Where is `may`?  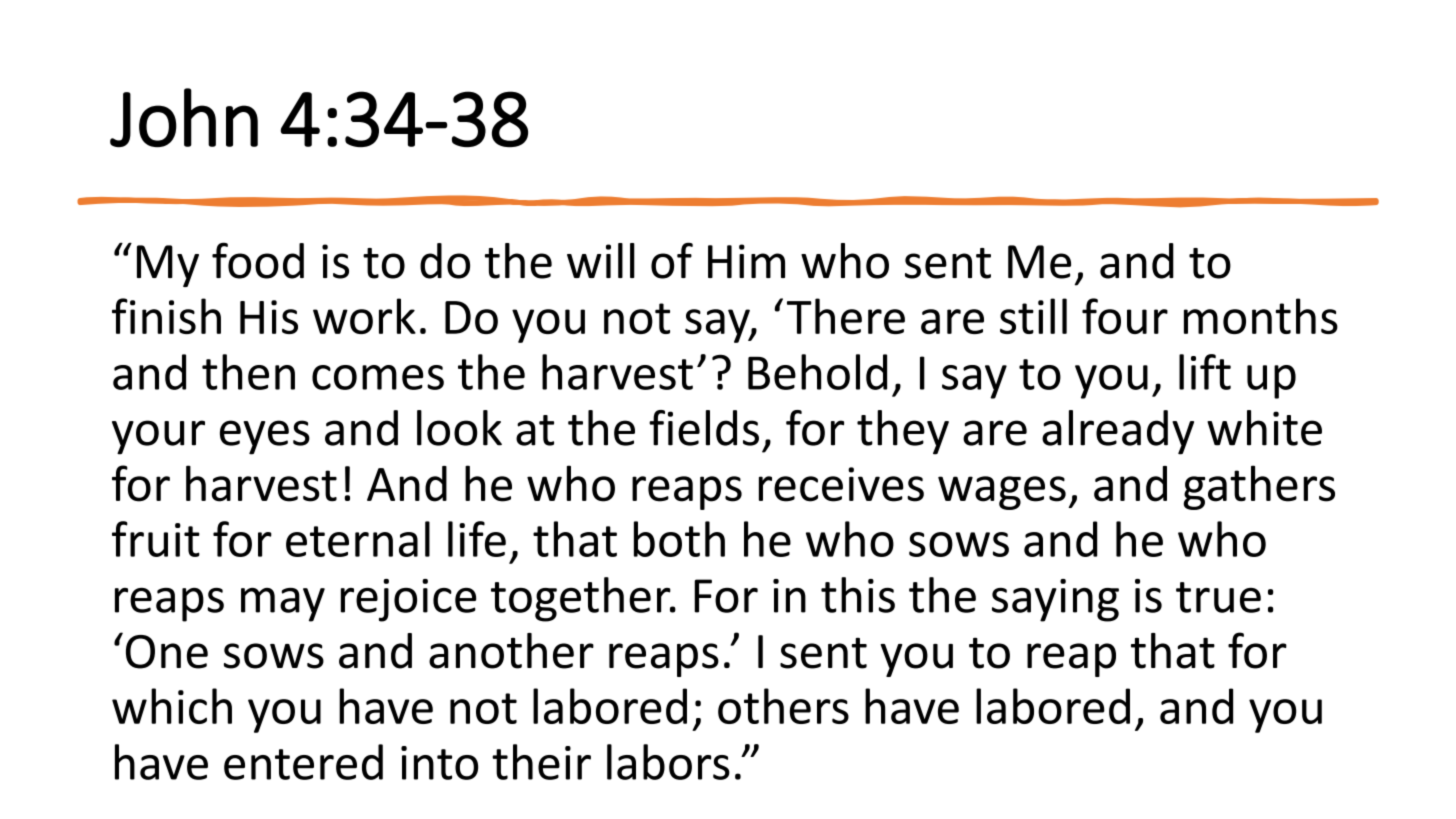 may is located at coordinates (283, 605).
